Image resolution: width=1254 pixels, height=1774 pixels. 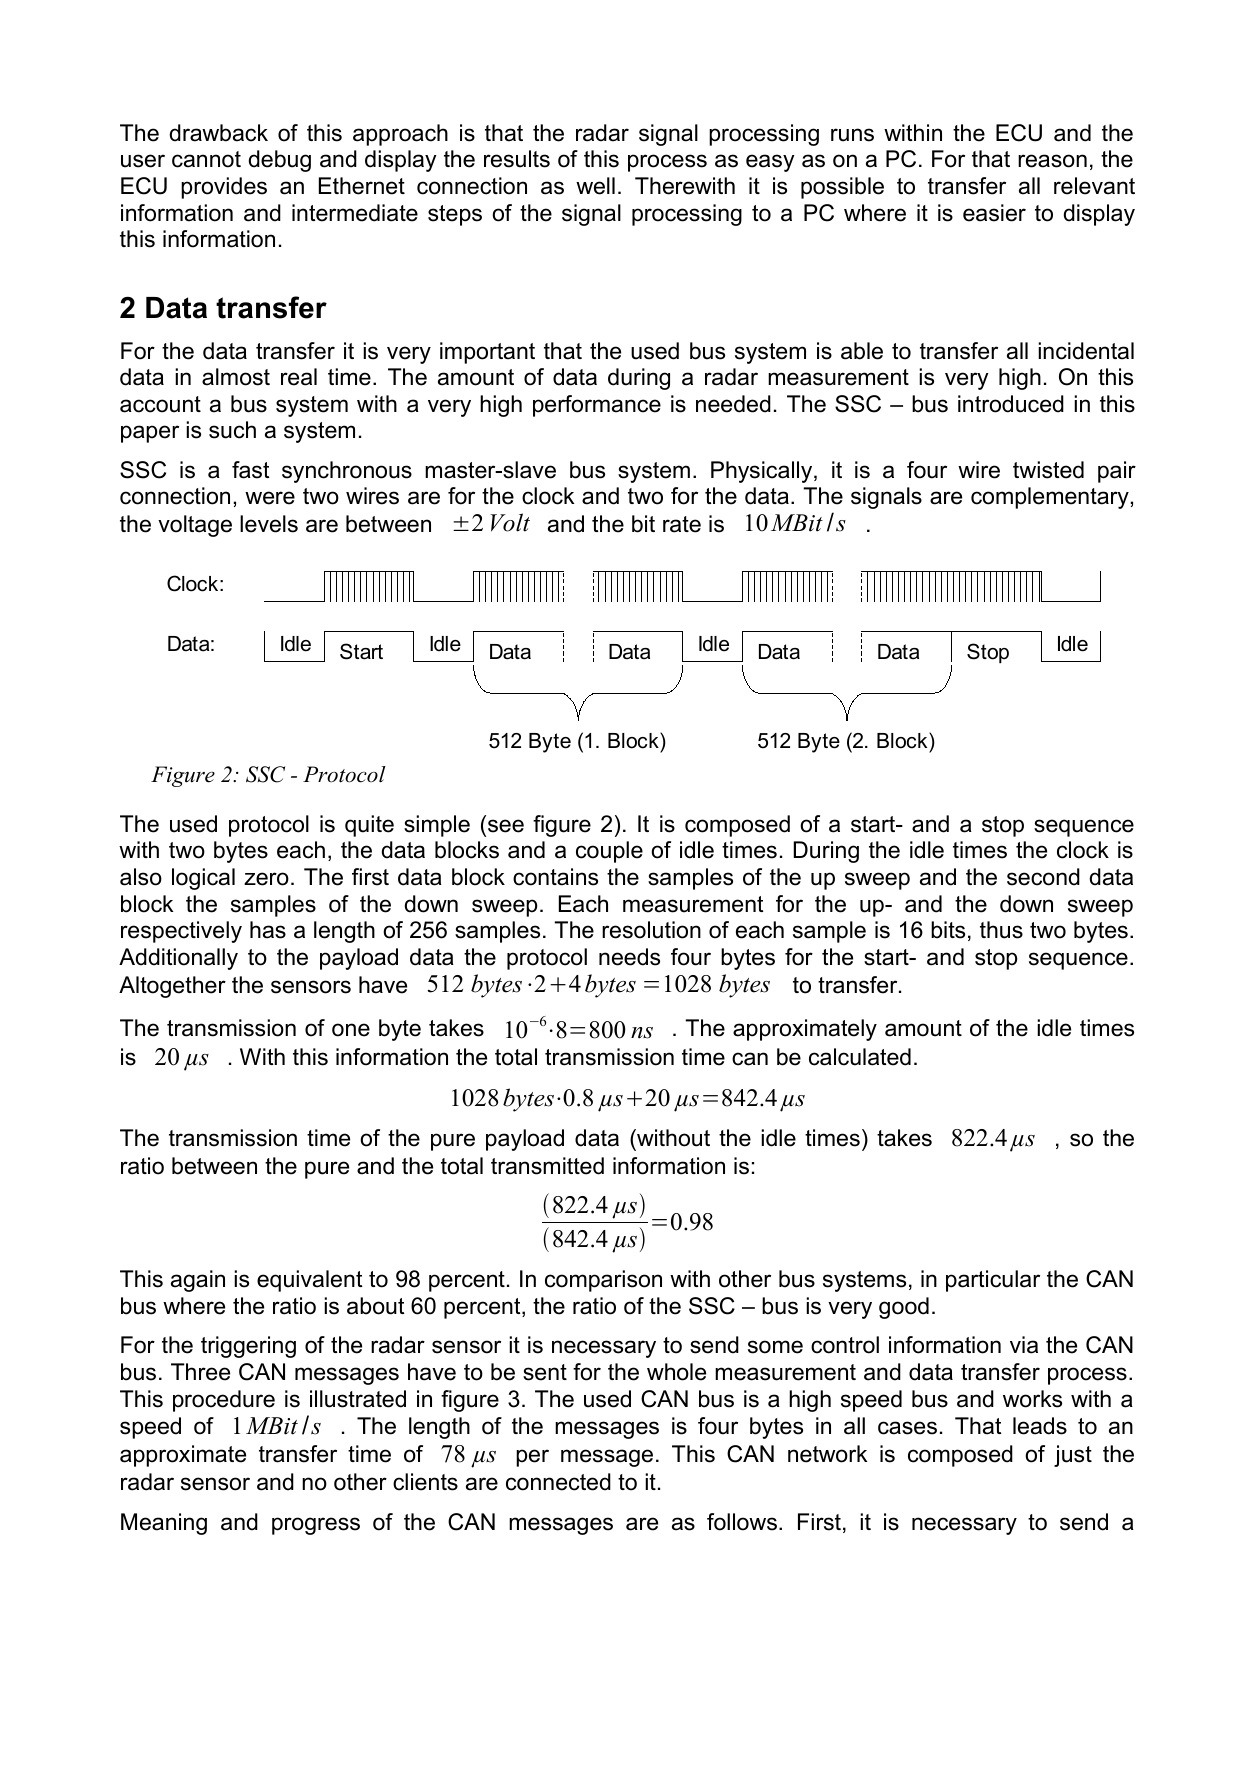 I want to click on were, so click(x=270, y=498).
